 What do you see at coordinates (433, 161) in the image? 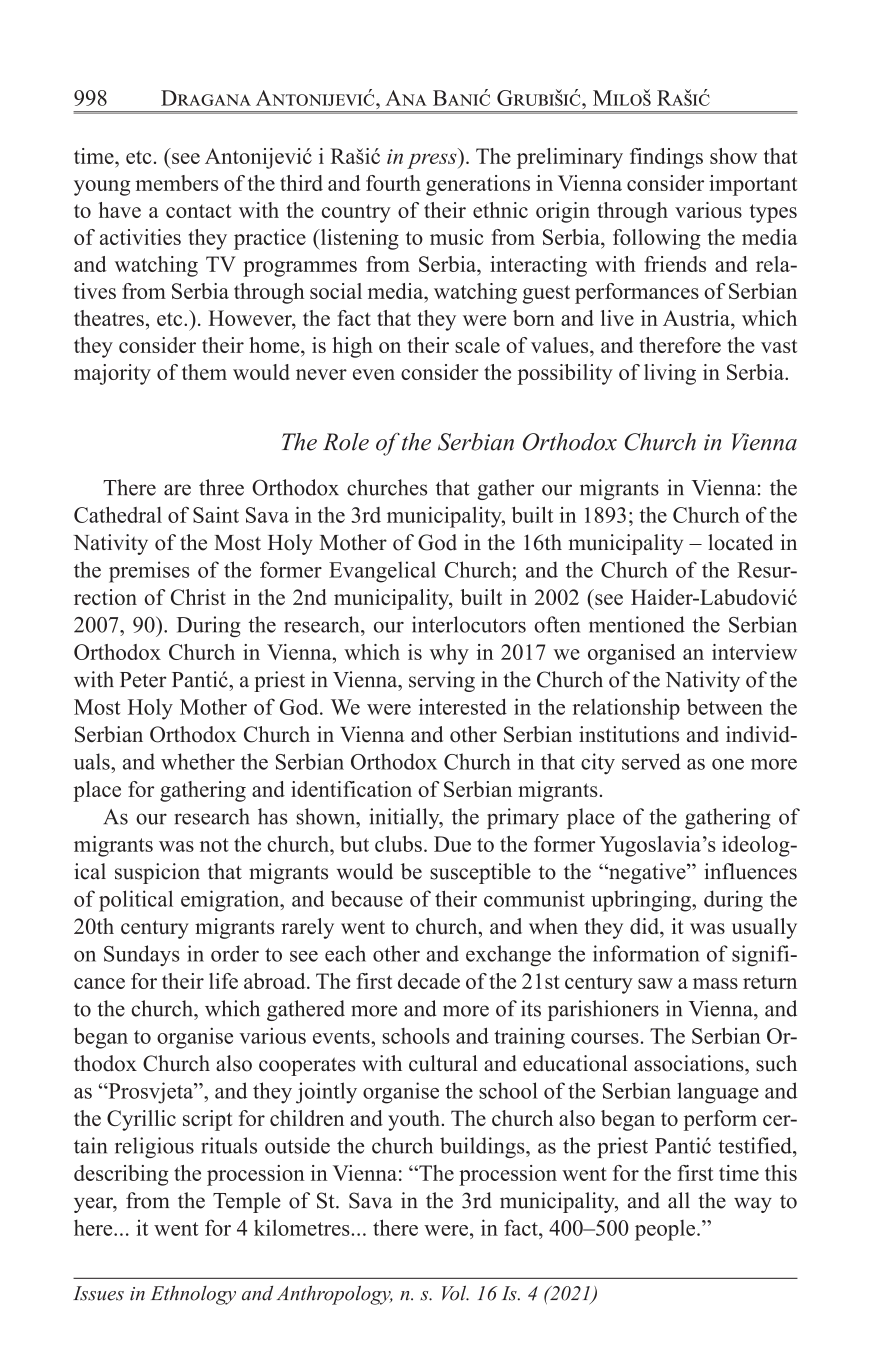
I see `press` at bounding box center [433, 161].
